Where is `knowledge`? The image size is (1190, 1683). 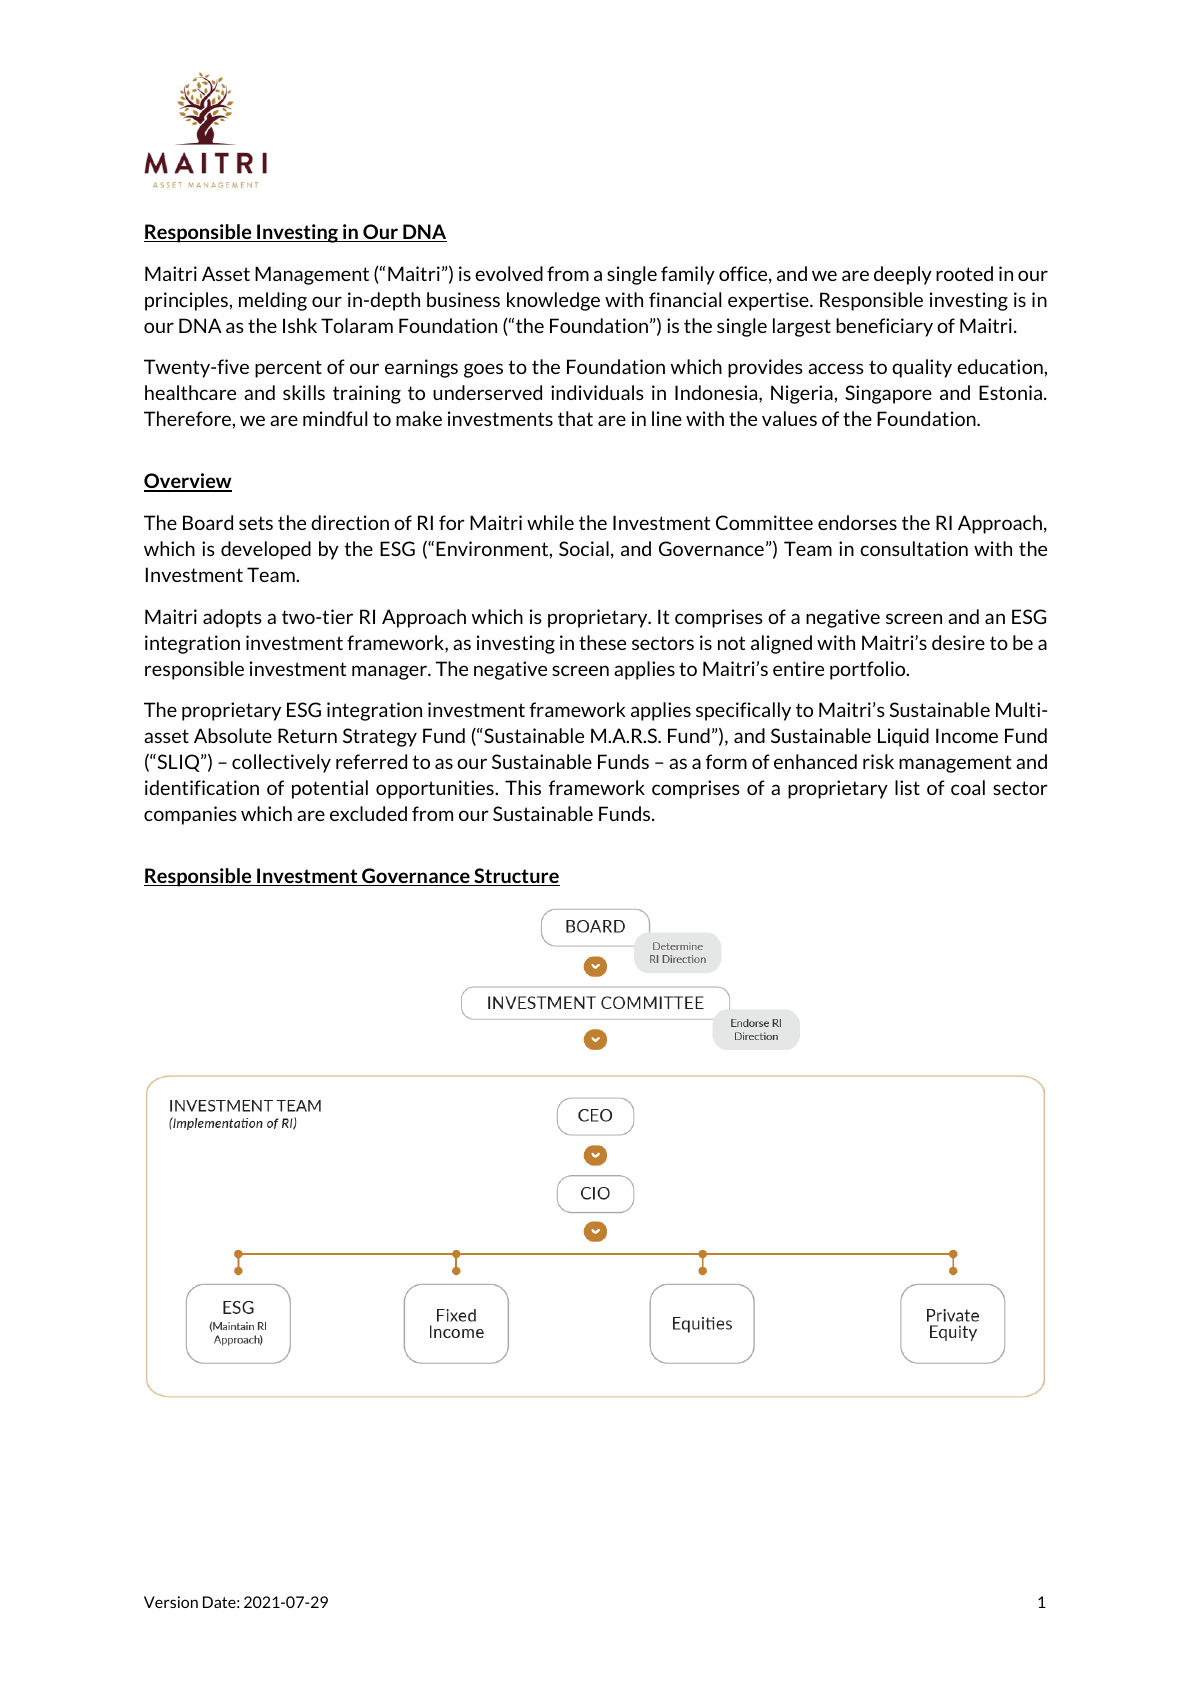
knowledge is located at coordinates (553, 301).
